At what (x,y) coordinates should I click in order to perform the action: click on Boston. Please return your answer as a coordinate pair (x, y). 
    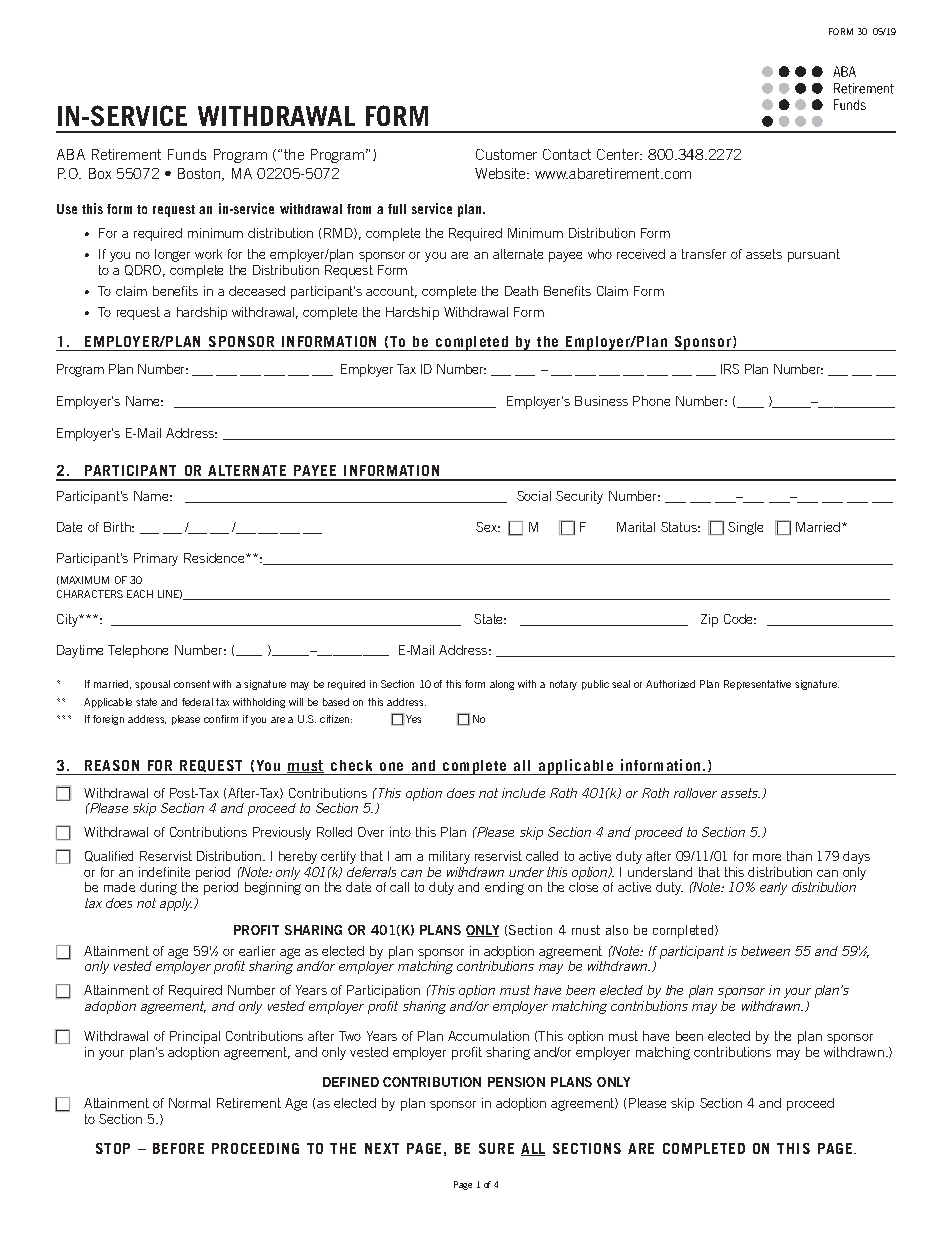
    Looking at the image, I should click on (200, 174).
